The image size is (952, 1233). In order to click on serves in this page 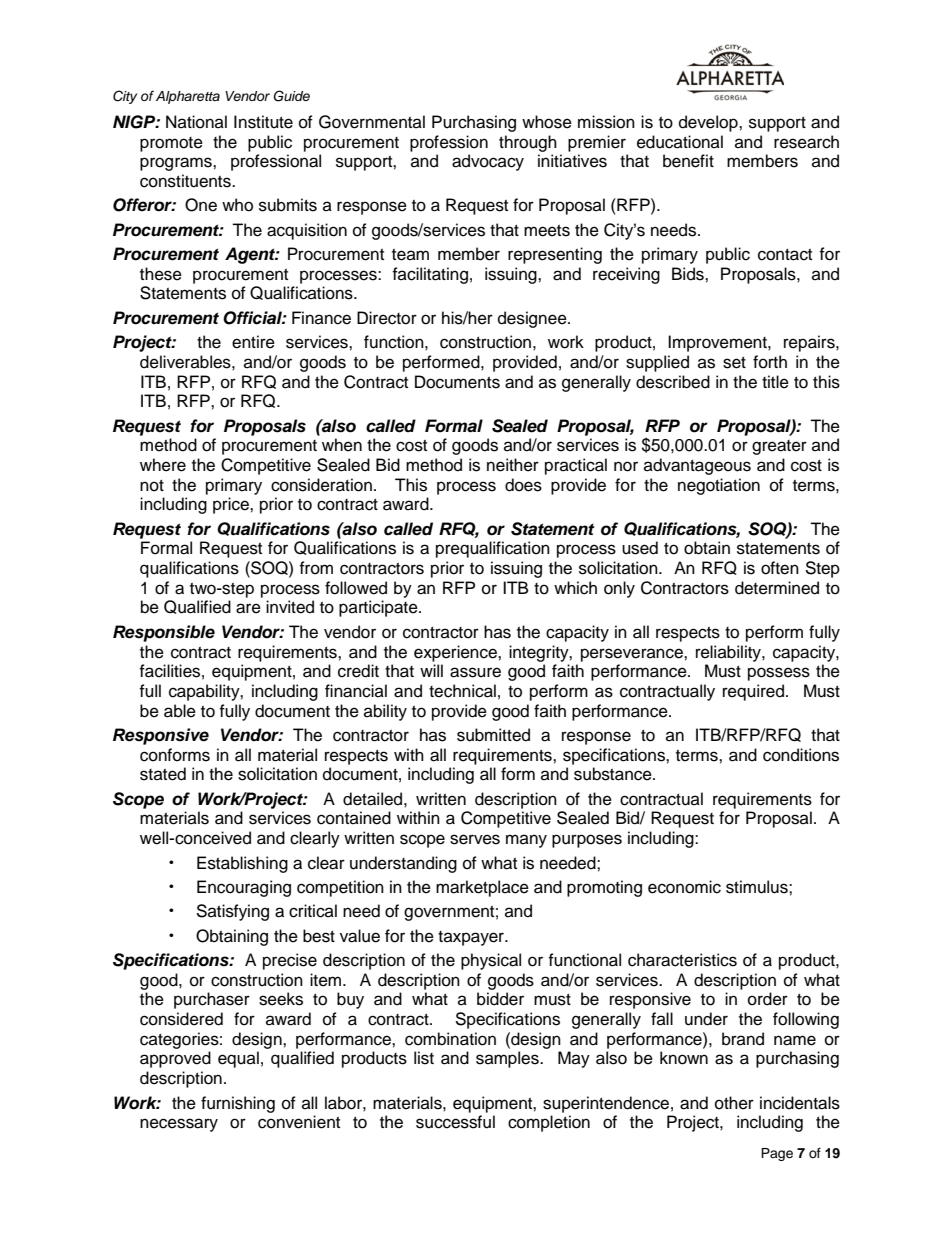, I will do `click(475, 839)`.
